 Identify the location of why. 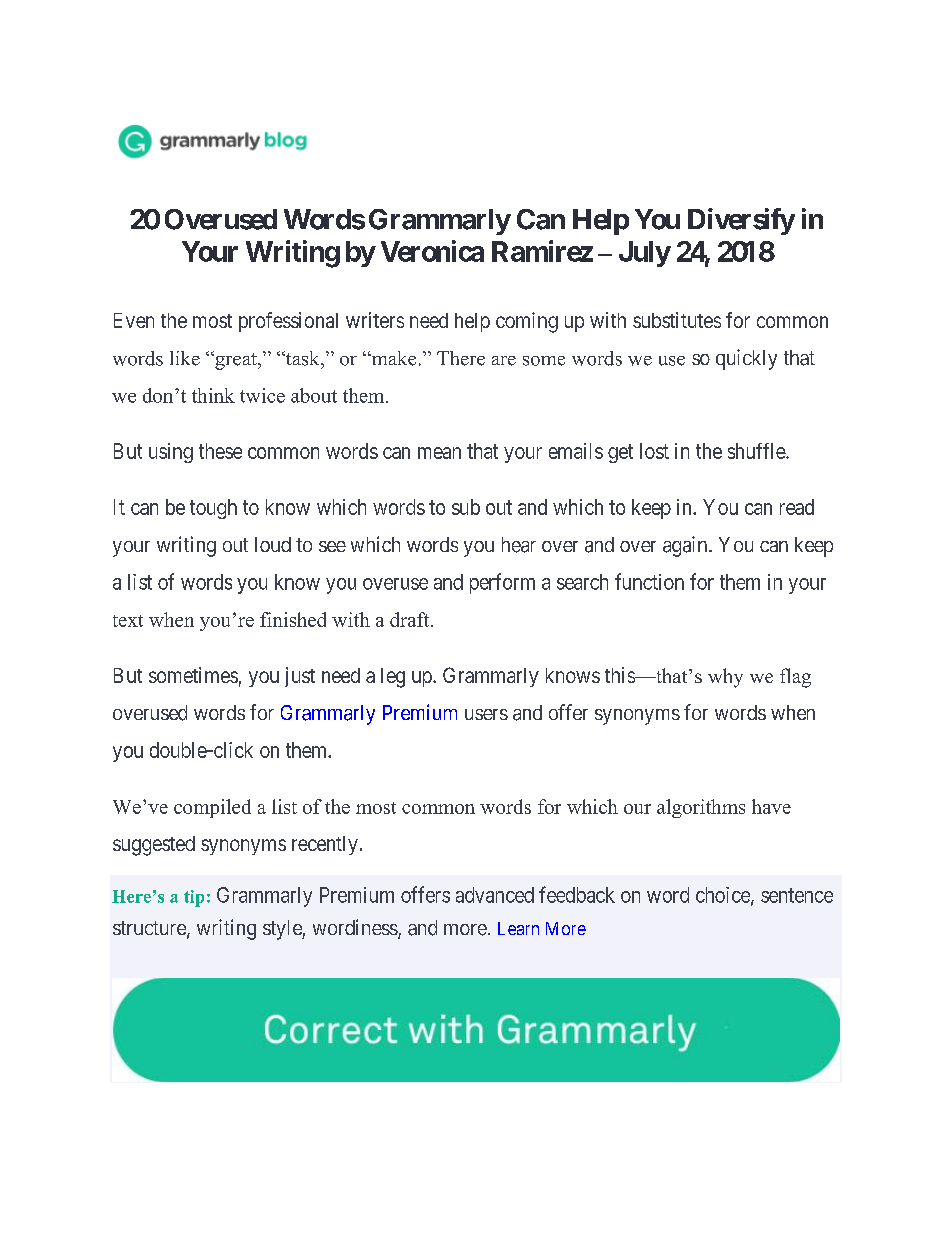
(725, 678).
